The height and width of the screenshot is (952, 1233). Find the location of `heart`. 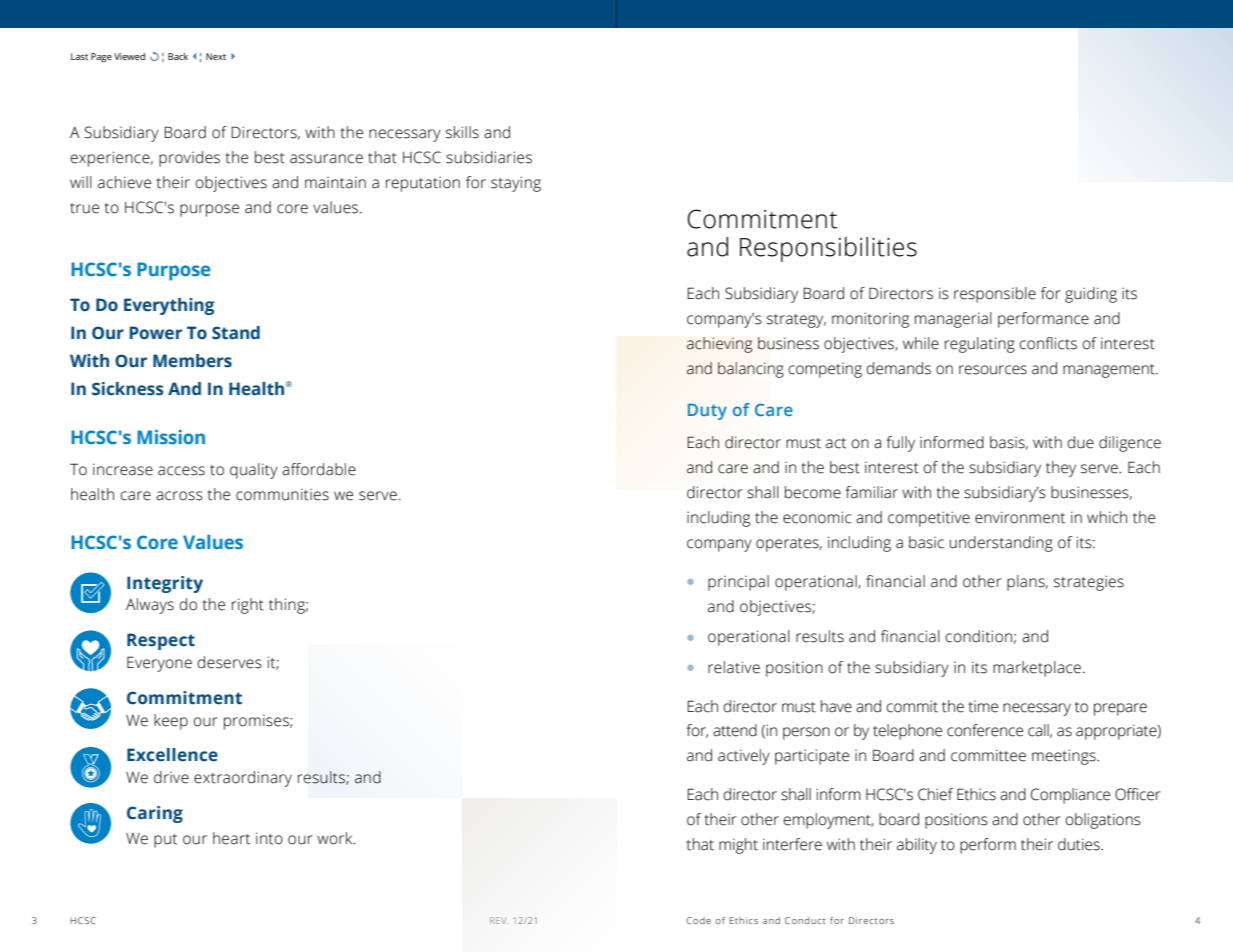

heart is located at coordinates (231, 838).
